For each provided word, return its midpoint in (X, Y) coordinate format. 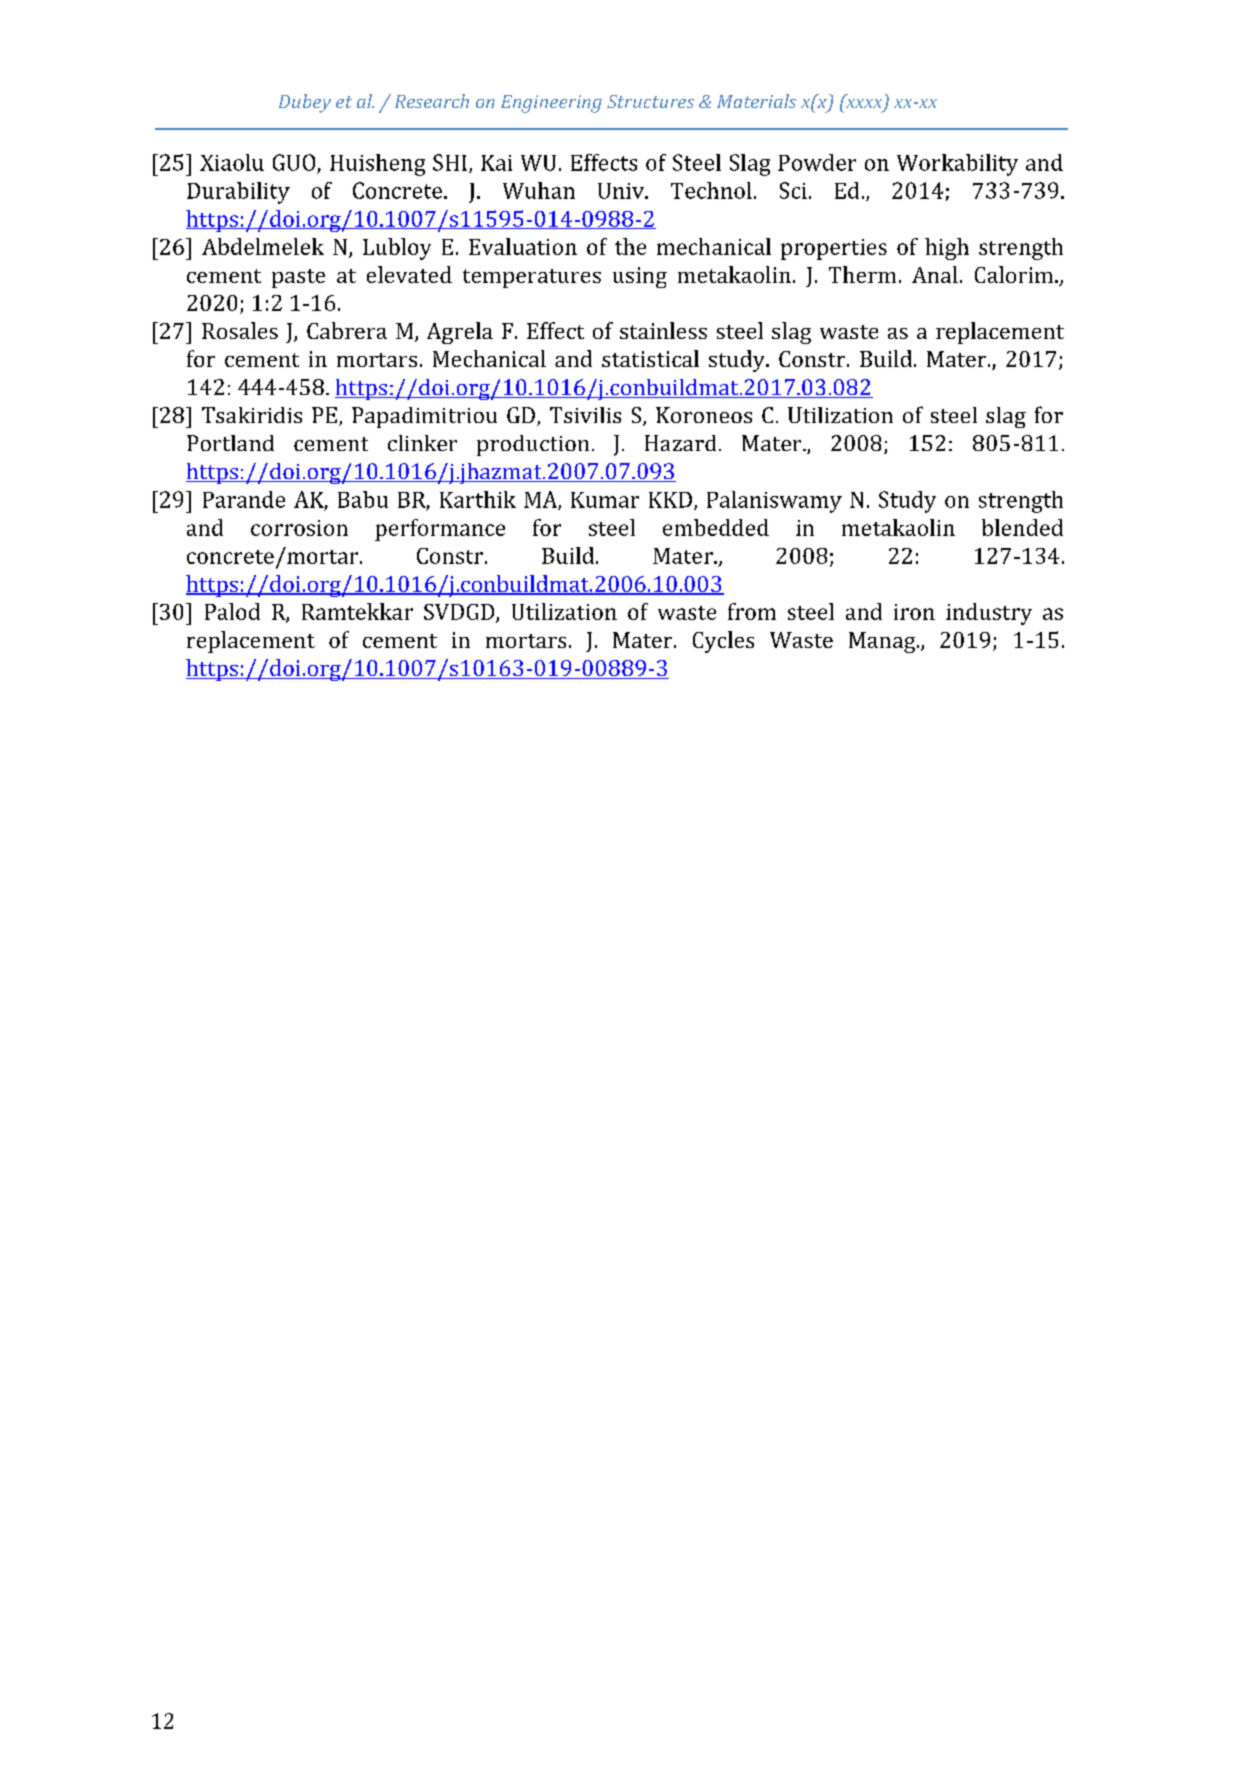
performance (440, 530)
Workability (957, 165)
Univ (622, 191)
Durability (238, 193)
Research (432, 101)
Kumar (605, 500)
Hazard (680, 443)
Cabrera (347, 330)
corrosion (299, 528)
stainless (663, 330)
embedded (716, 527)
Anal (935, 274)
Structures (650, 101)
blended (1022, 527)
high (947, 249)
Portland (230, 443)
